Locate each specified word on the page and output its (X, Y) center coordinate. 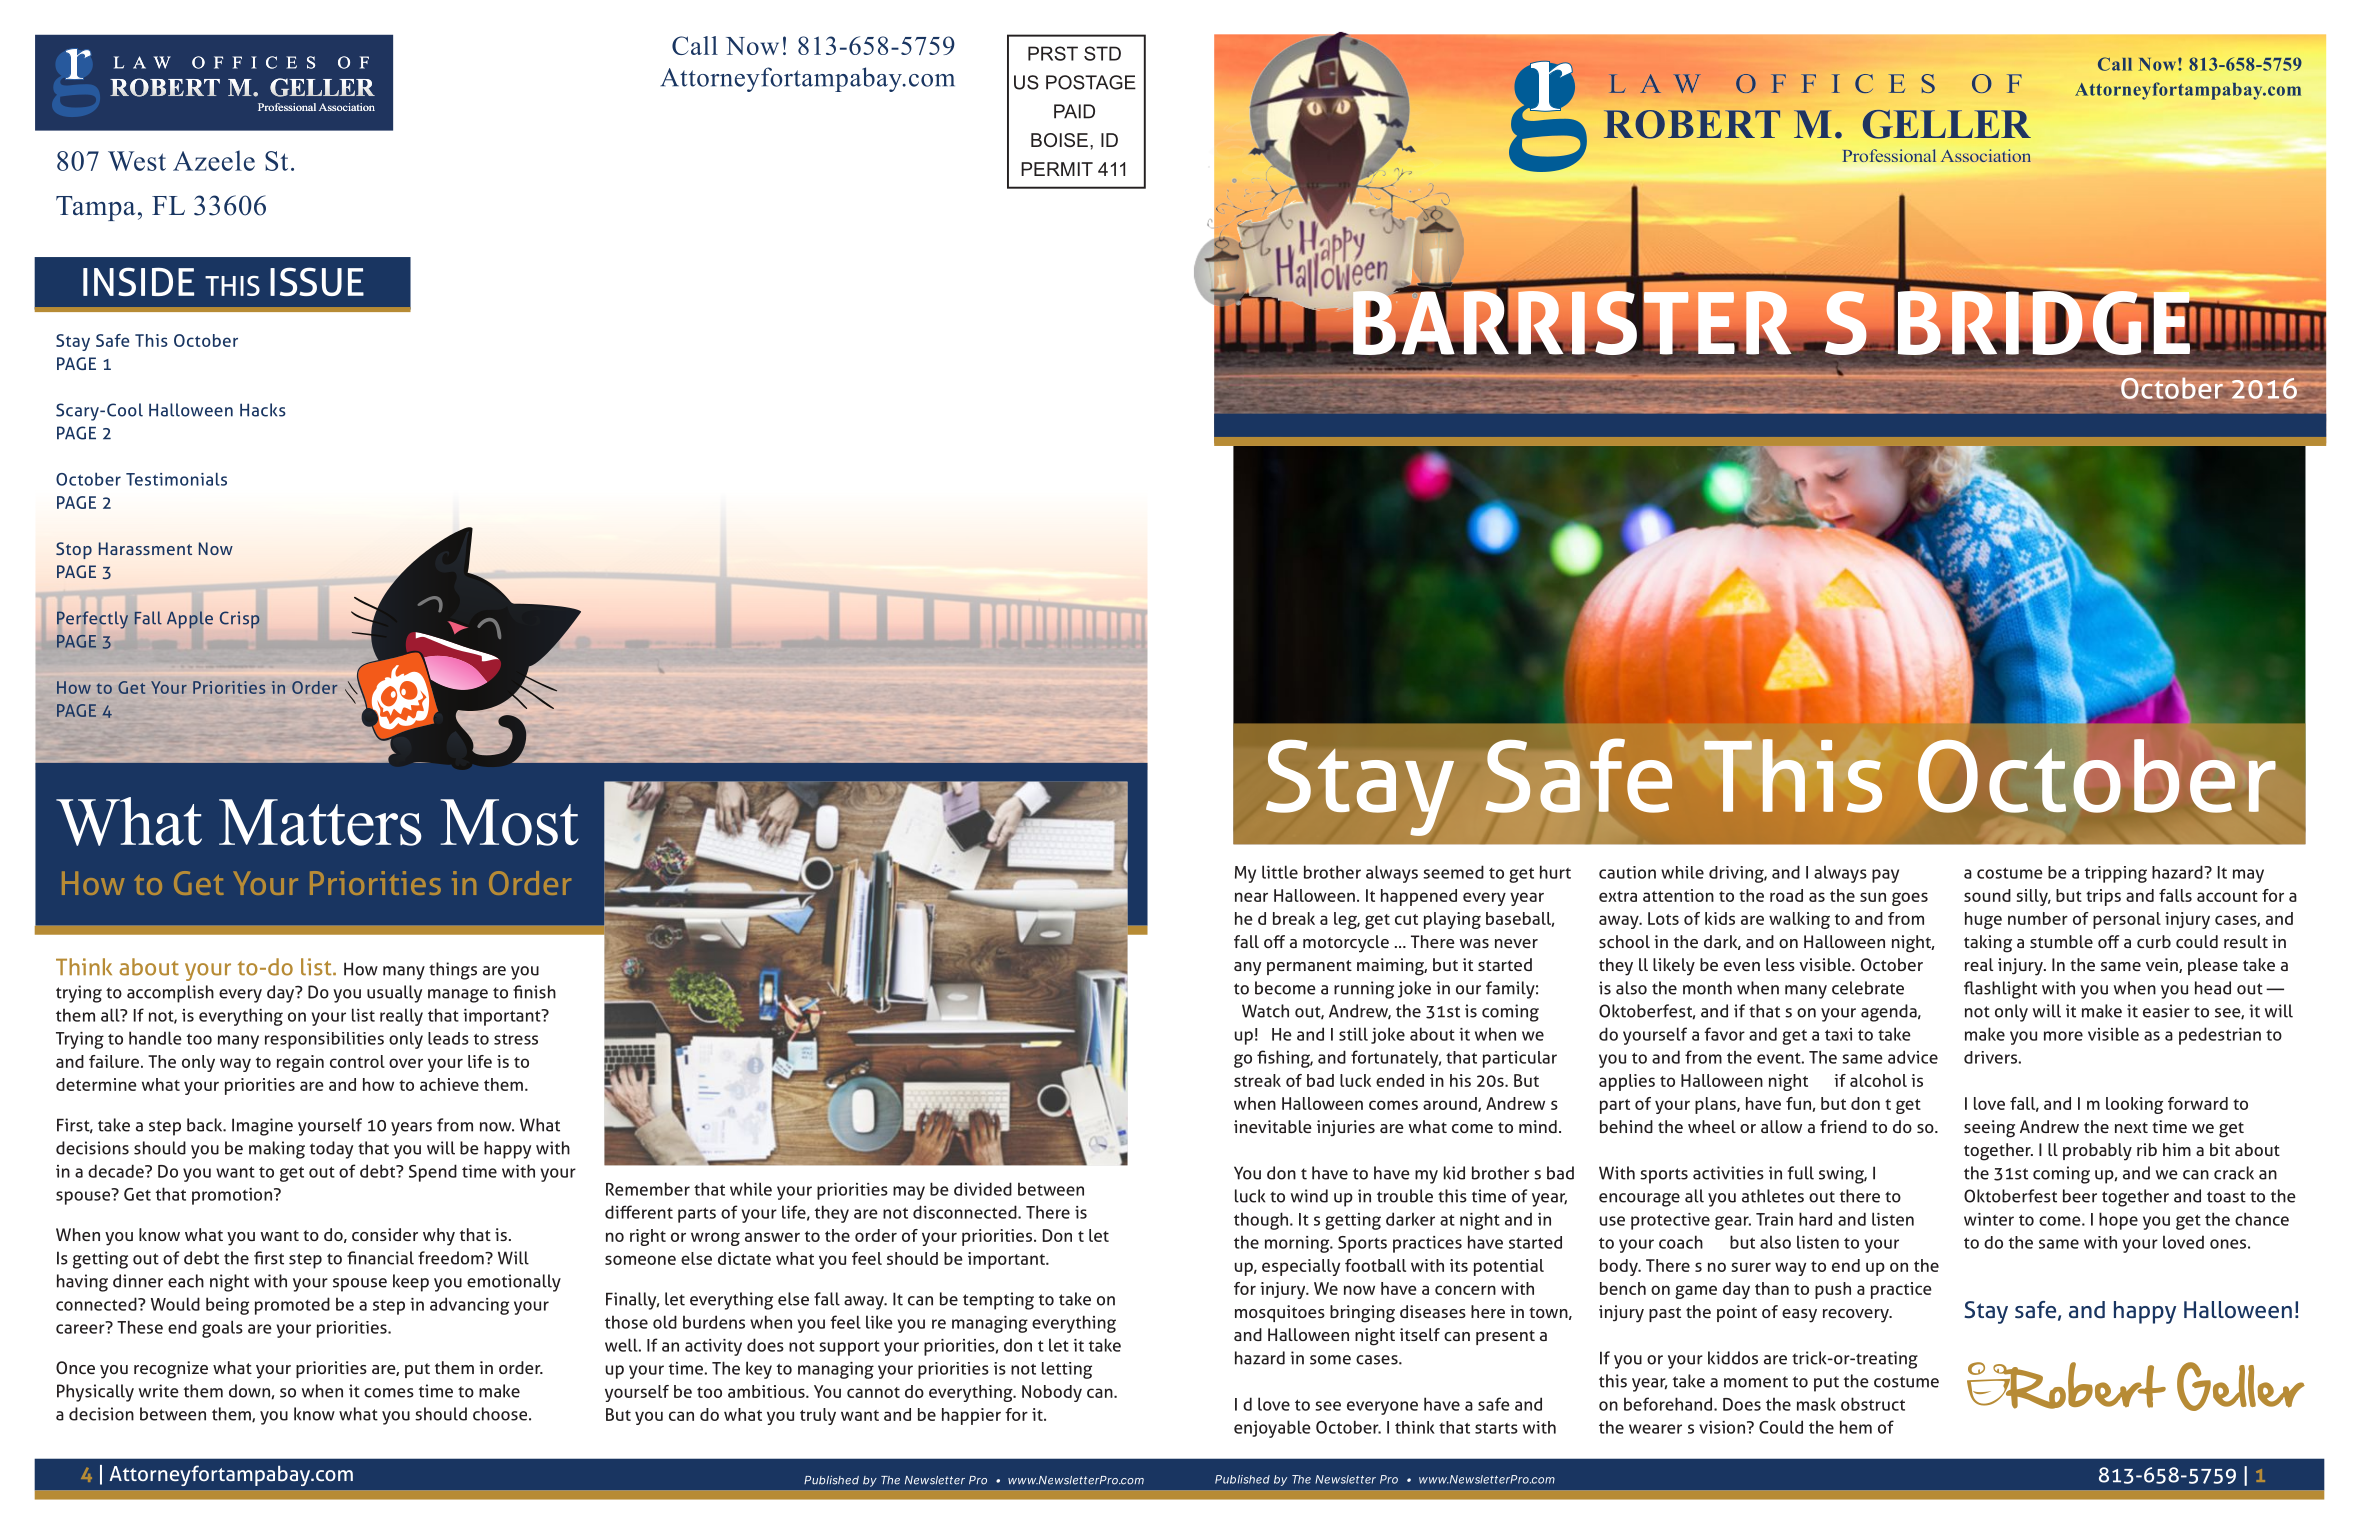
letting (1067, 1370)
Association (347, 107)
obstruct (1873, 1404)
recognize (171, 1370)
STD (1102, 53)
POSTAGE (1091, 82)
